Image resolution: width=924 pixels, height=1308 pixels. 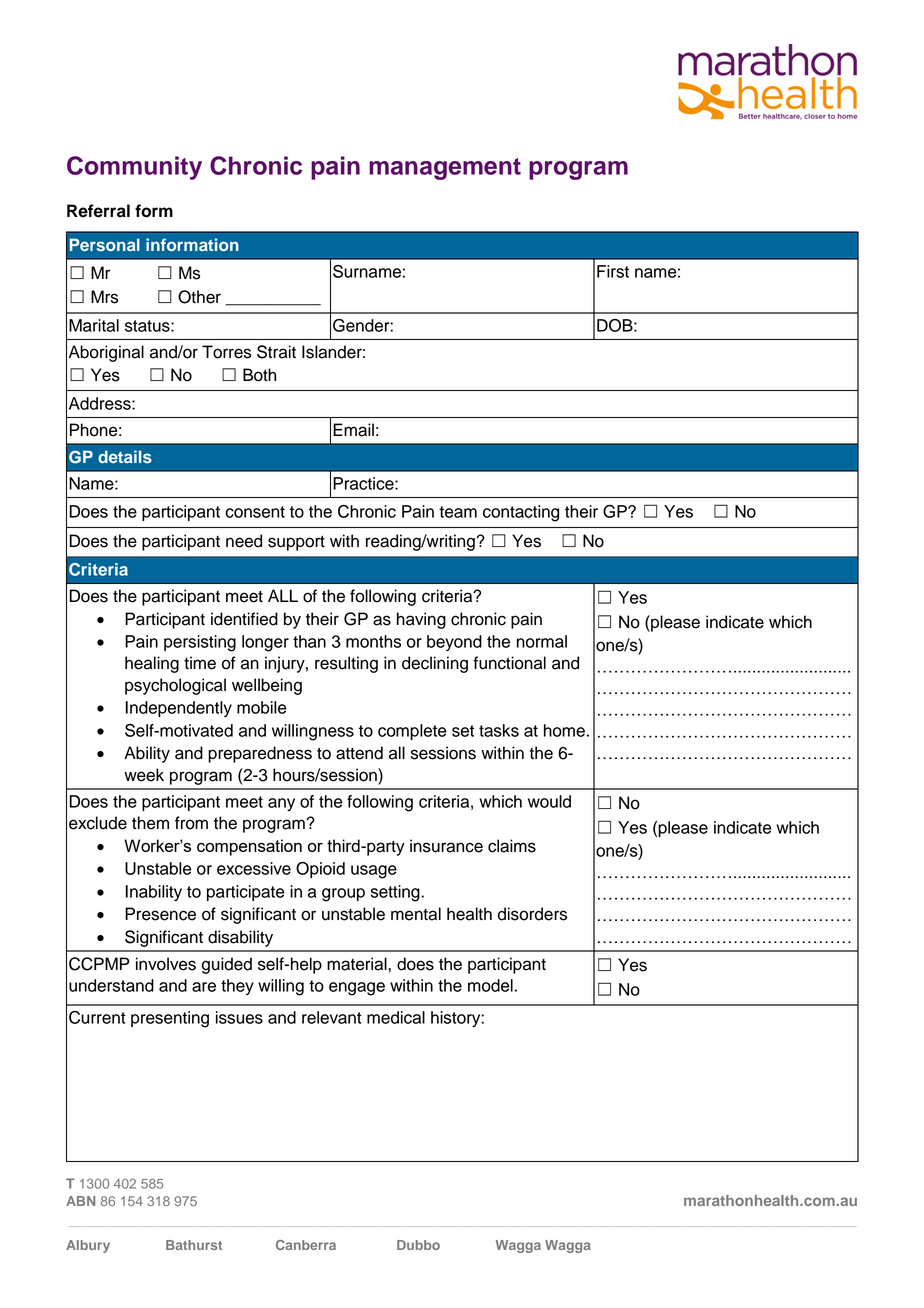 I want to click on Bathurst, so click(x=194, y=1245).
